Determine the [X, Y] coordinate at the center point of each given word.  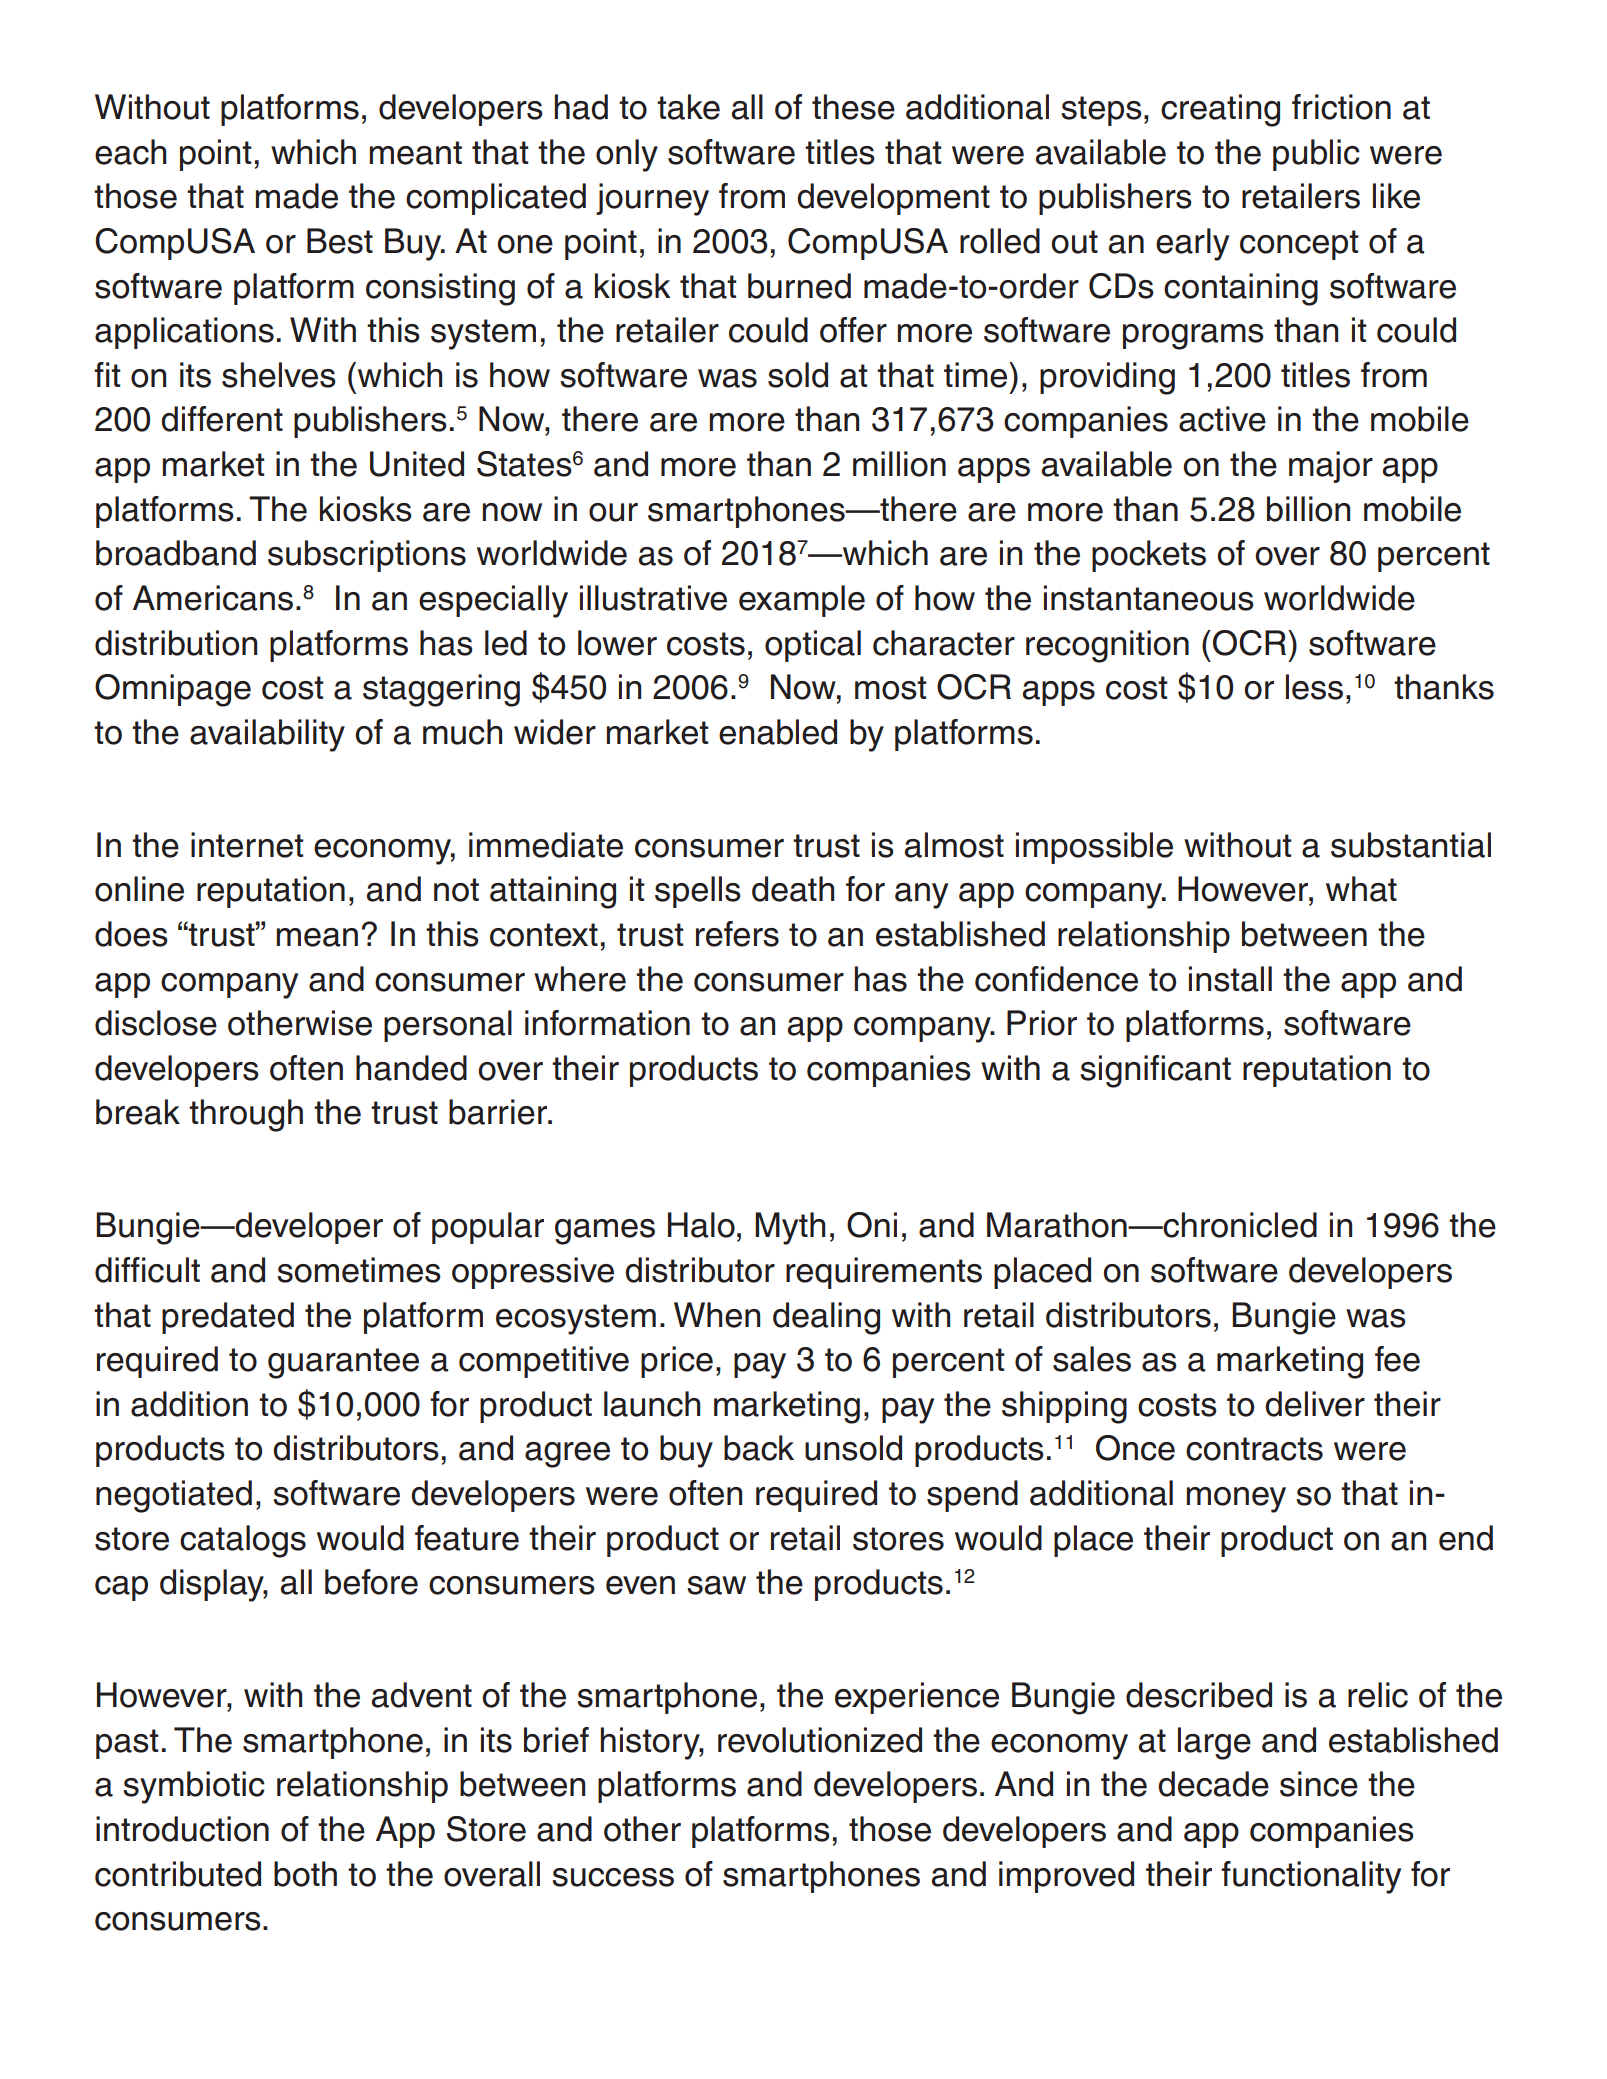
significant [1155, 1071]
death [793, 889]
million [899, 464]
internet [247, 845]
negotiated [174, 1496]
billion [1308, 509]
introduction [182, 1829]
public [1316, 155]
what [1361, 889]
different [222, 419]
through [246, 1115]
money [1236, 1500]
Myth [790, 1228]
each [130, 152]
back [759, 1448]
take [688, 107]
